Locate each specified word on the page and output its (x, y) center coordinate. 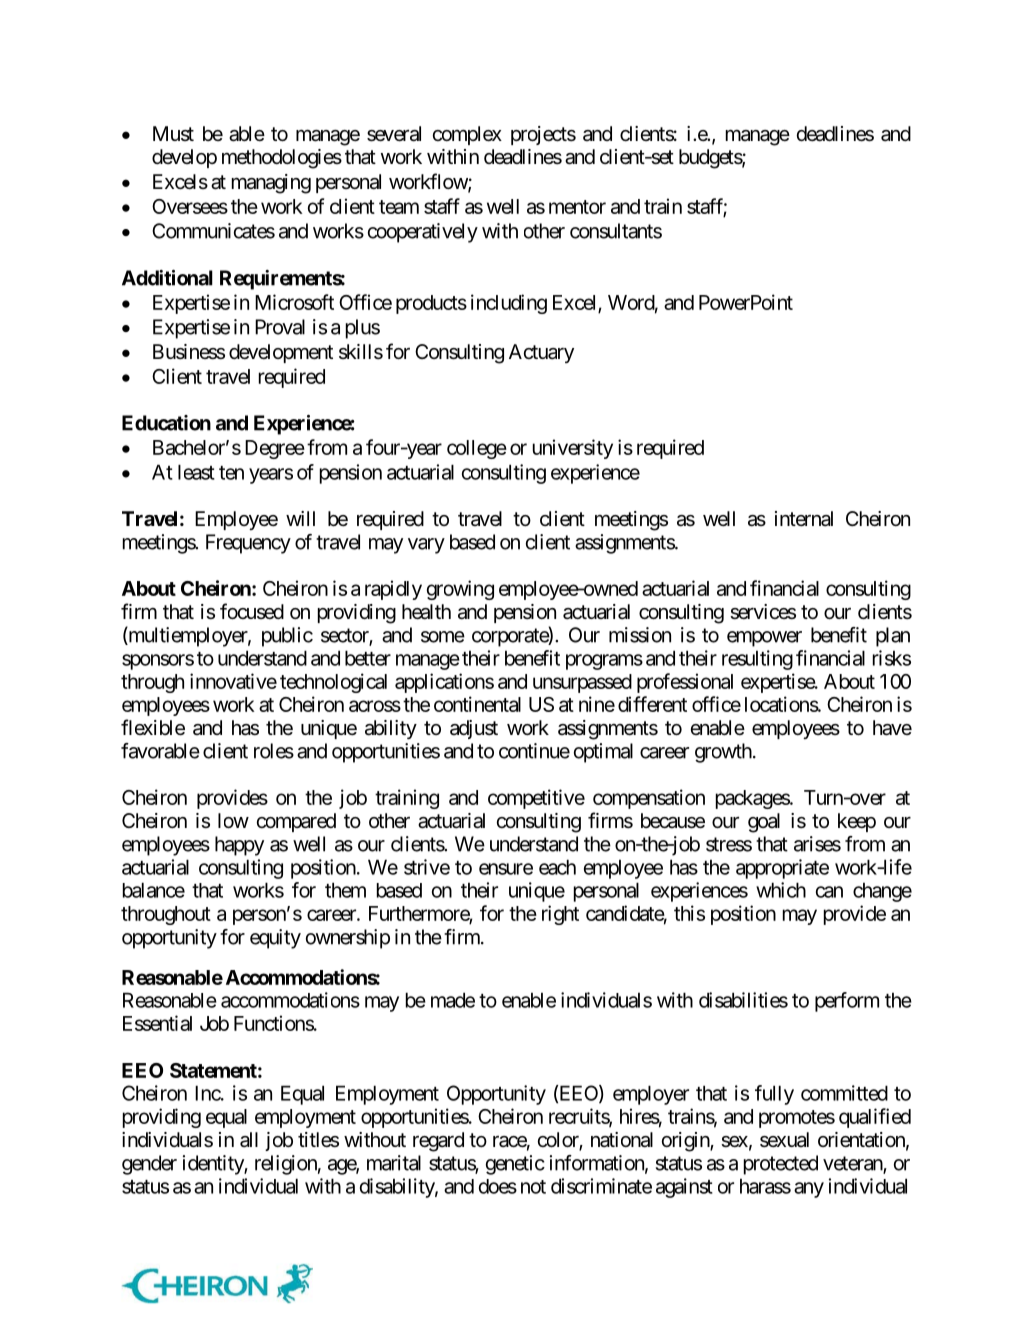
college (477, 449)
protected (781, 1165)
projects (543, 135)
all (249, 1140)
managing (271, 184)
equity (275, 939)
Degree (275, 449)
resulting (757, 660)
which (781, 890)
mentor (577, 207)
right (560, 915)
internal (804, 519)
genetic (515, 1165)
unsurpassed (582, 683)
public (287, 637)
